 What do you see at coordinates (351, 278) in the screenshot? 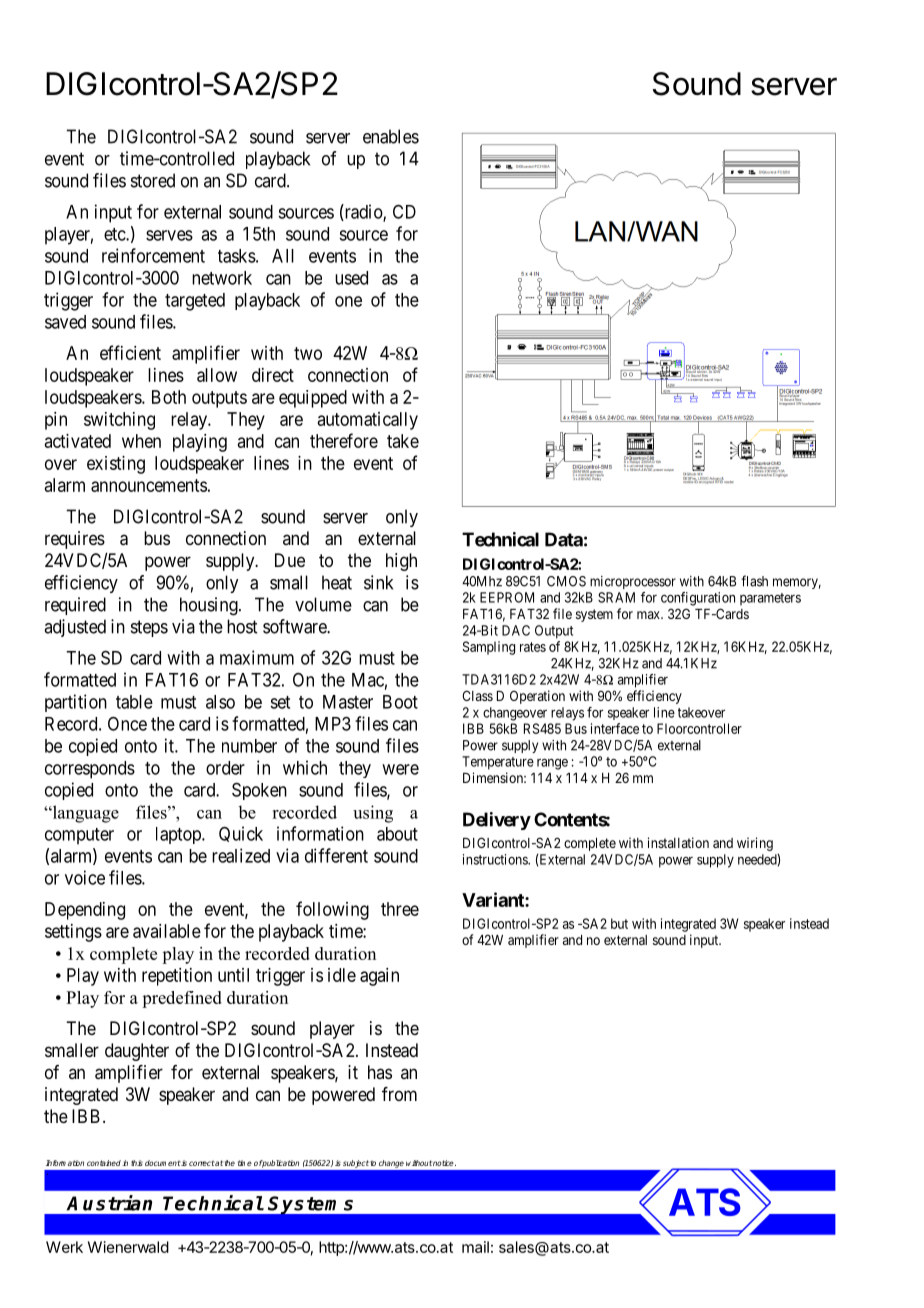
I see `used` at bounding box center [351, 278].
